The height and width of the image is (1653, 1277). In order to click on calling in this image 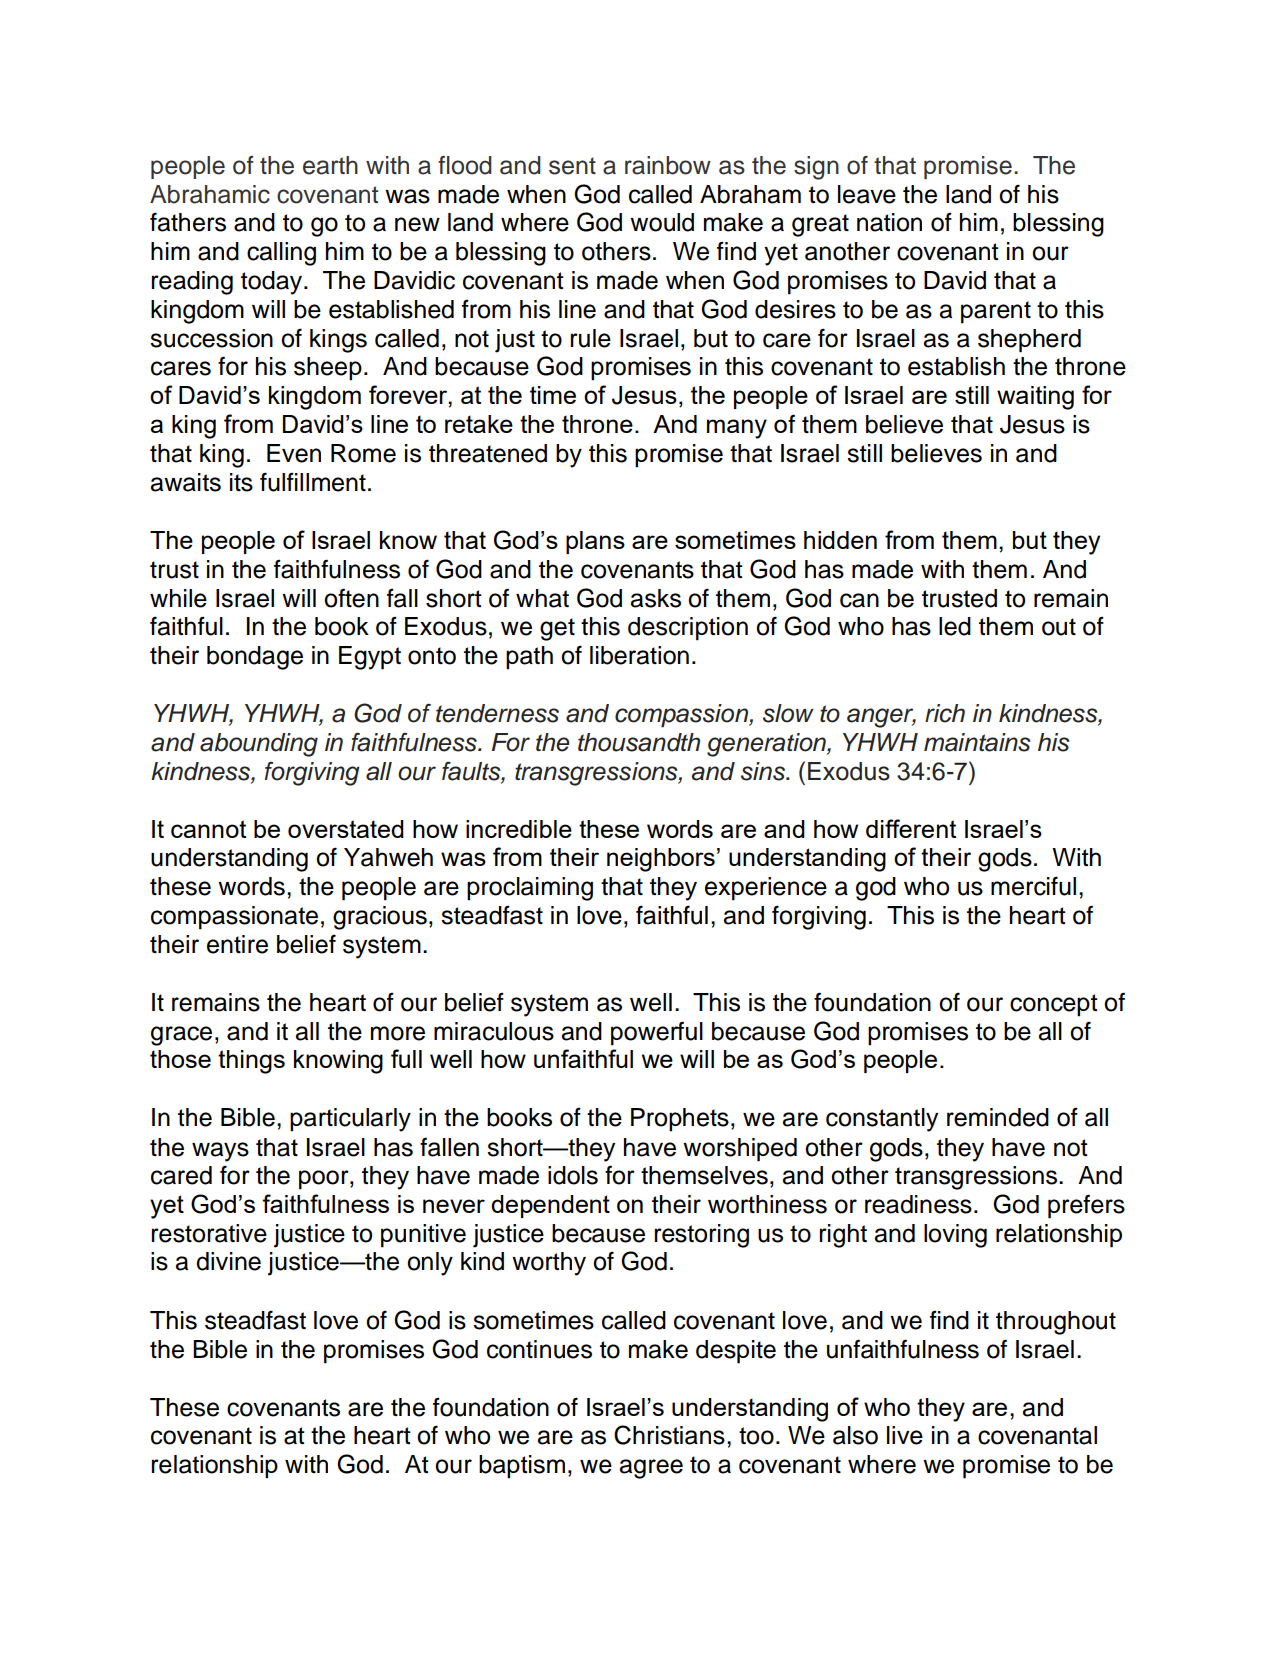, I will do `click(281, 254)`.
